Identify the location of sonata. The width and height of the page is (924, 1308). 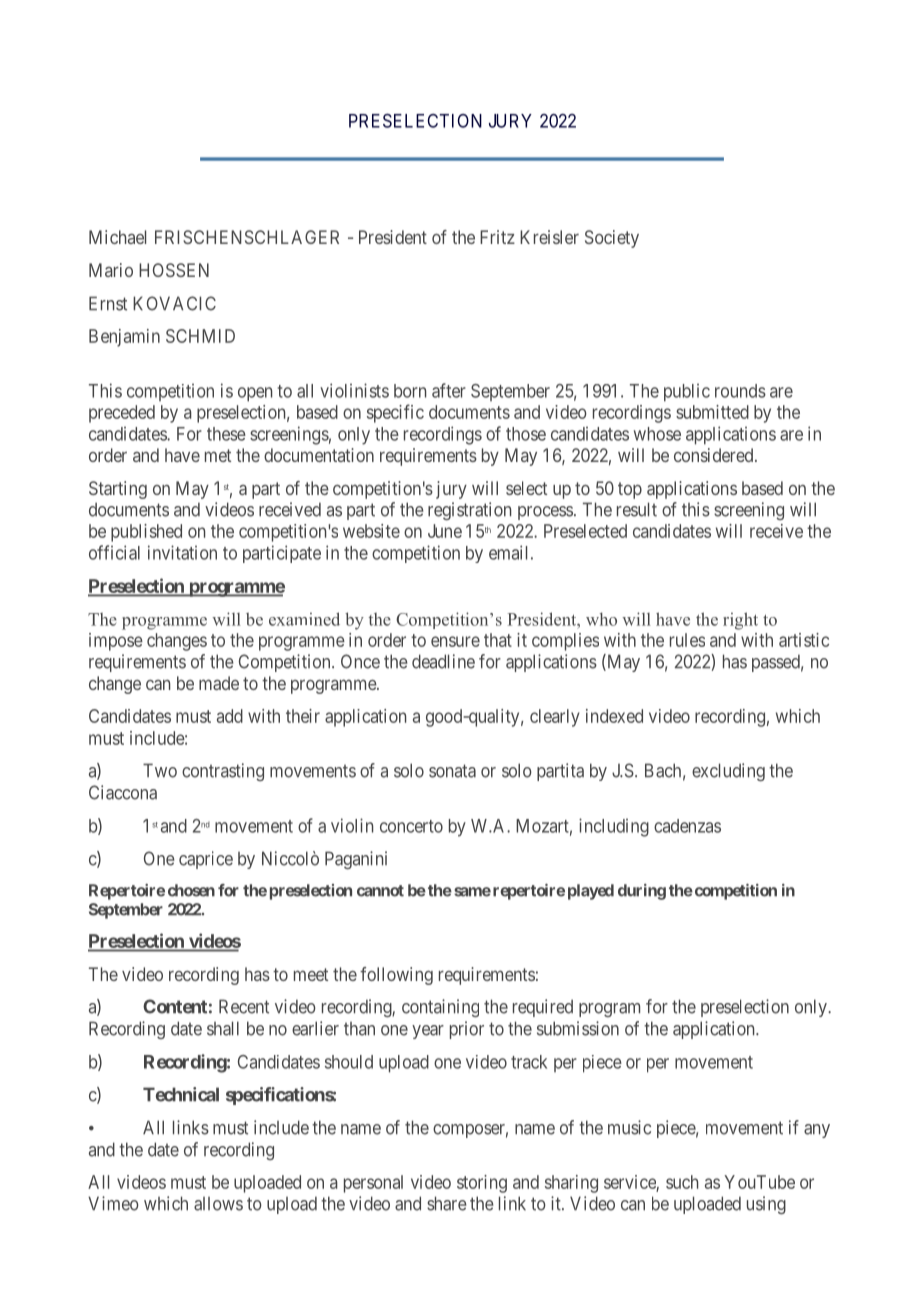
(452, 771).
